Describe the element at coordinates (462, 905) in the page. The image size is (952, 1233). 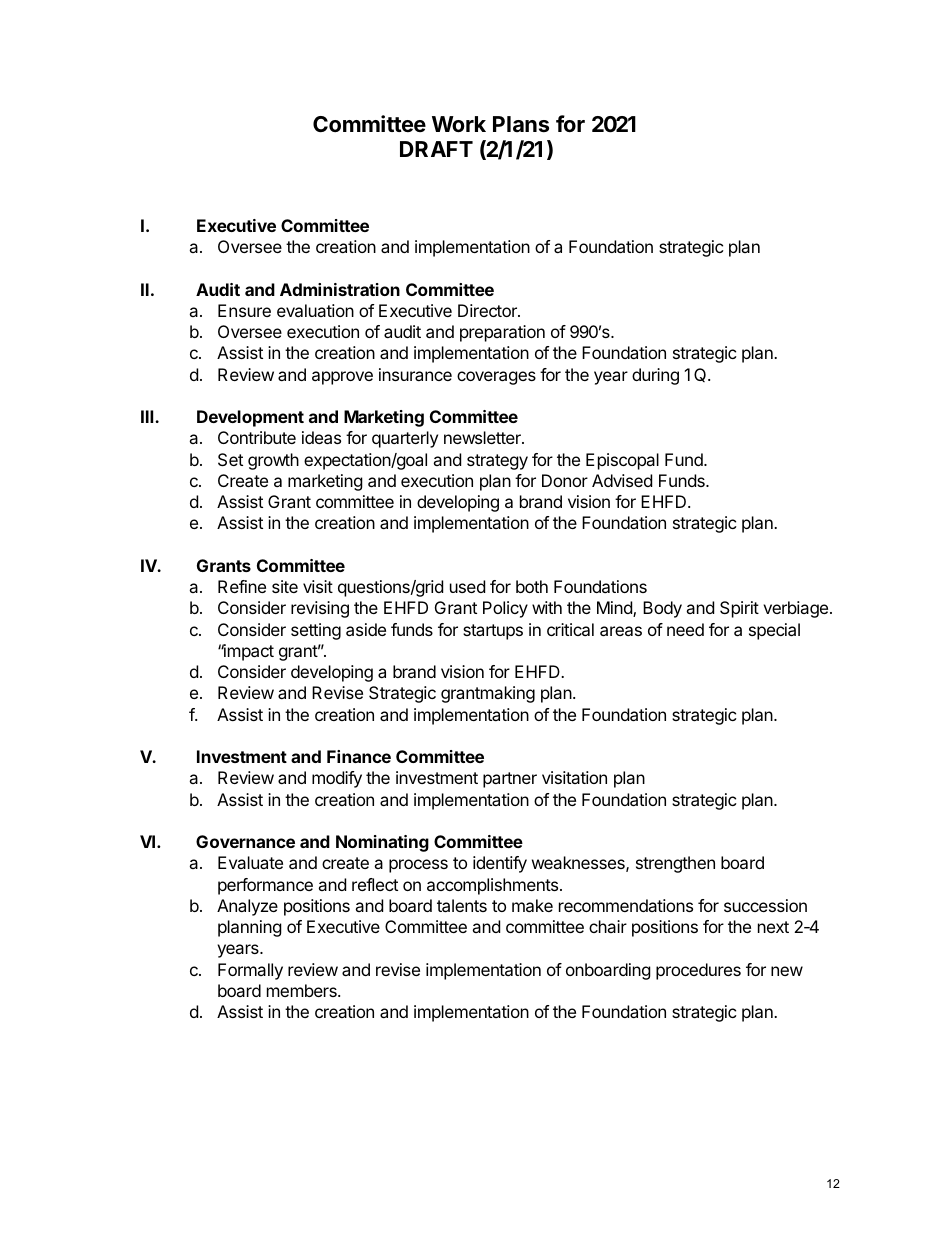
I see `talents` at that location.
